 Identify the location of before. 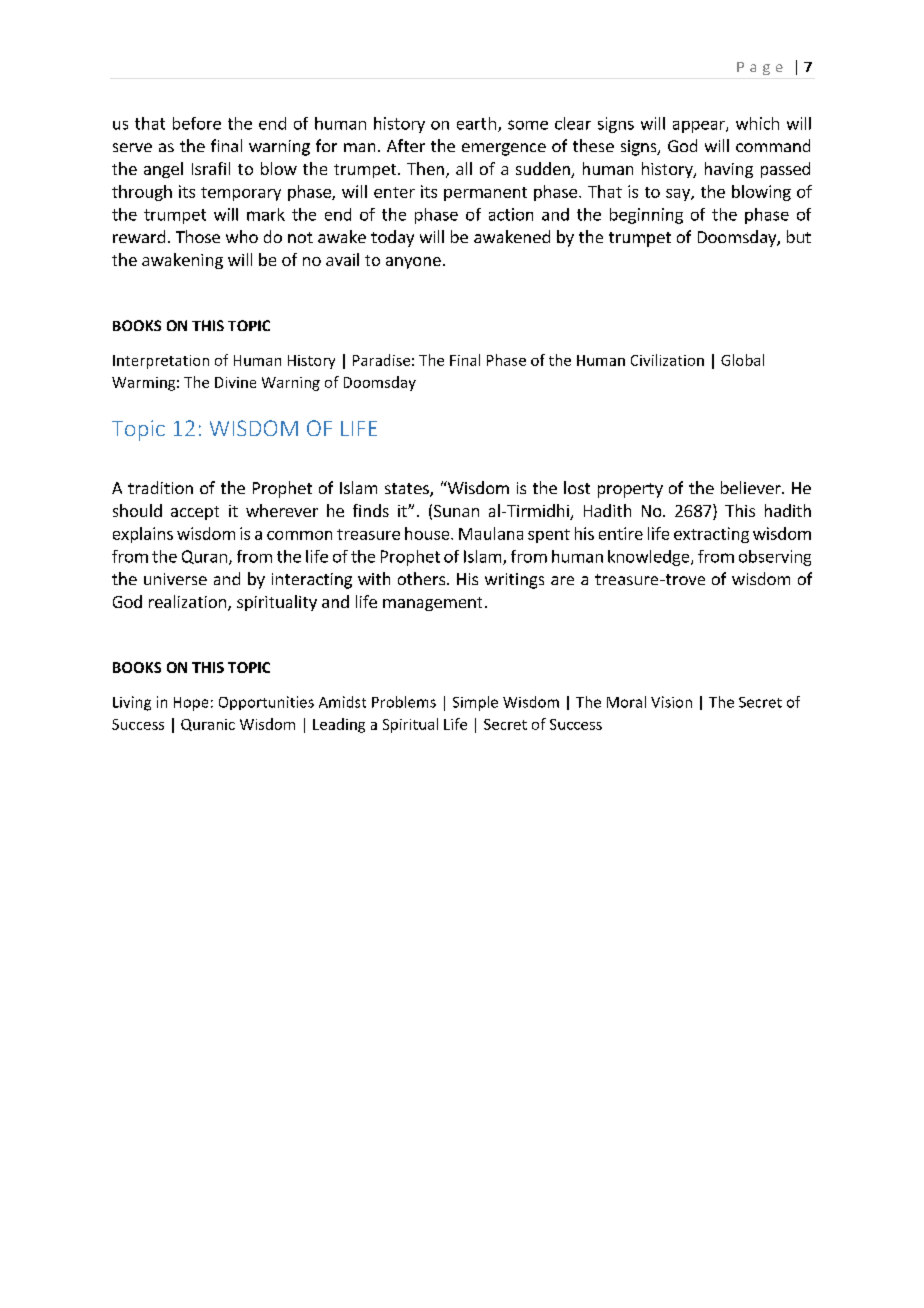
(197, 123).
